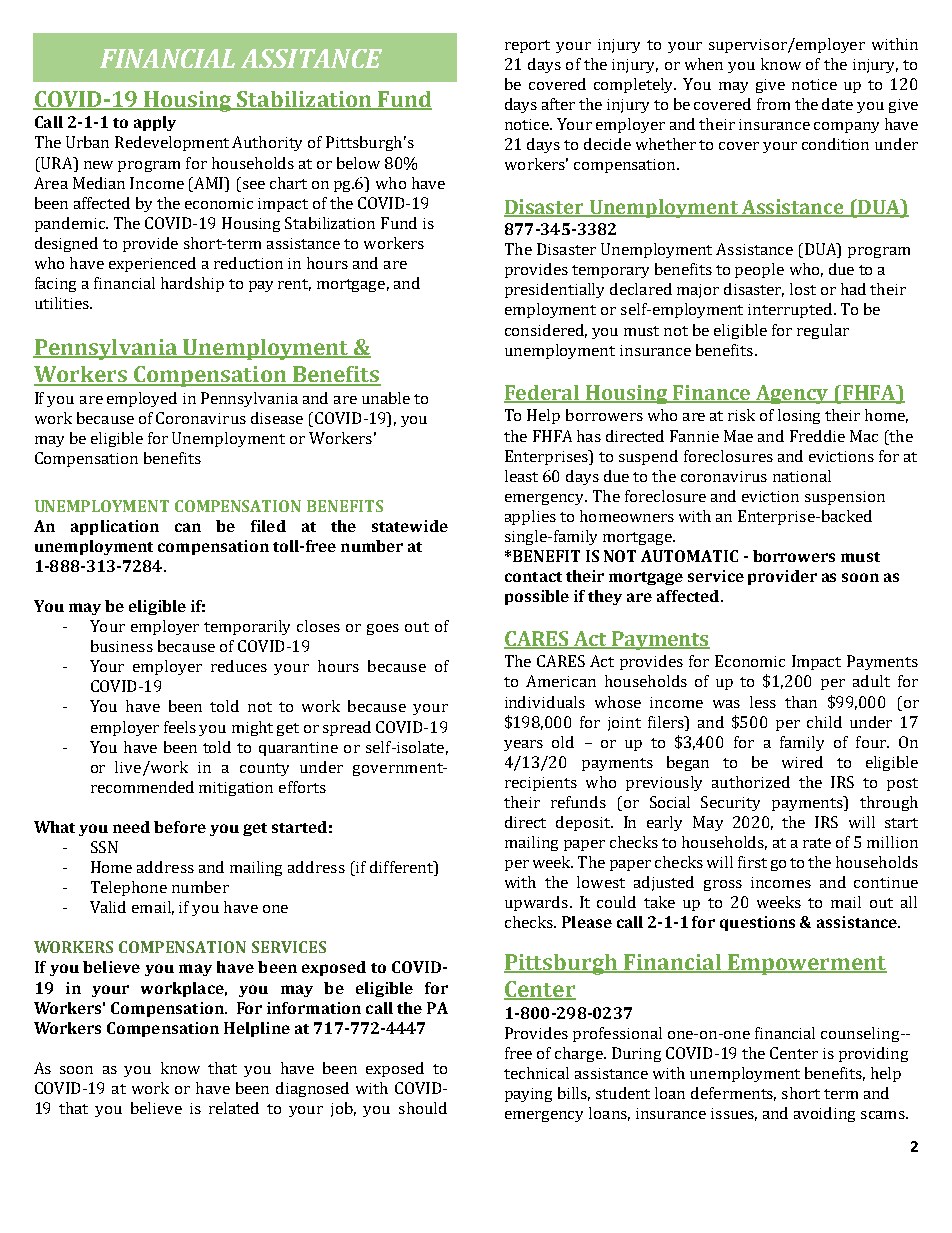 This page has width=952, height=1233. Describe the element at coordinates (546, 331) in the page. I see `considered` at that location.
